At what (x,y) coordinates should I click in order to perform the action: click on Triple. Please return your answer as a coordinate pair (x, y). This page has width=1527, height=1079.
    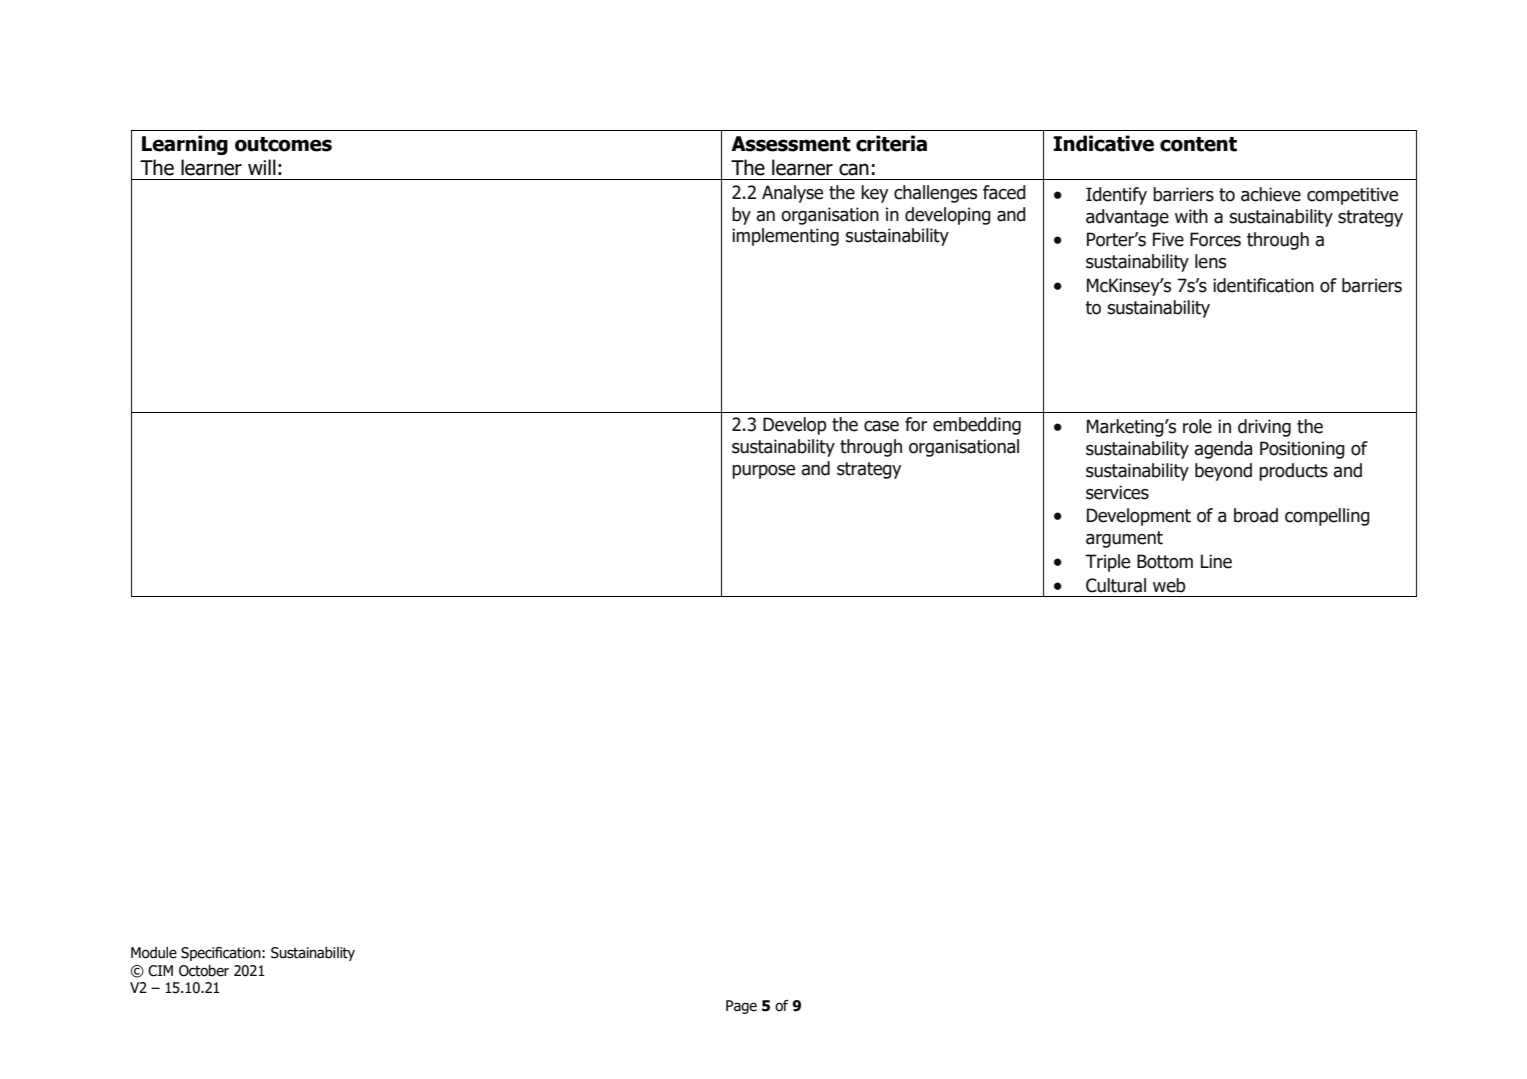
    Looking at the image, I should click on (1107, 563).
